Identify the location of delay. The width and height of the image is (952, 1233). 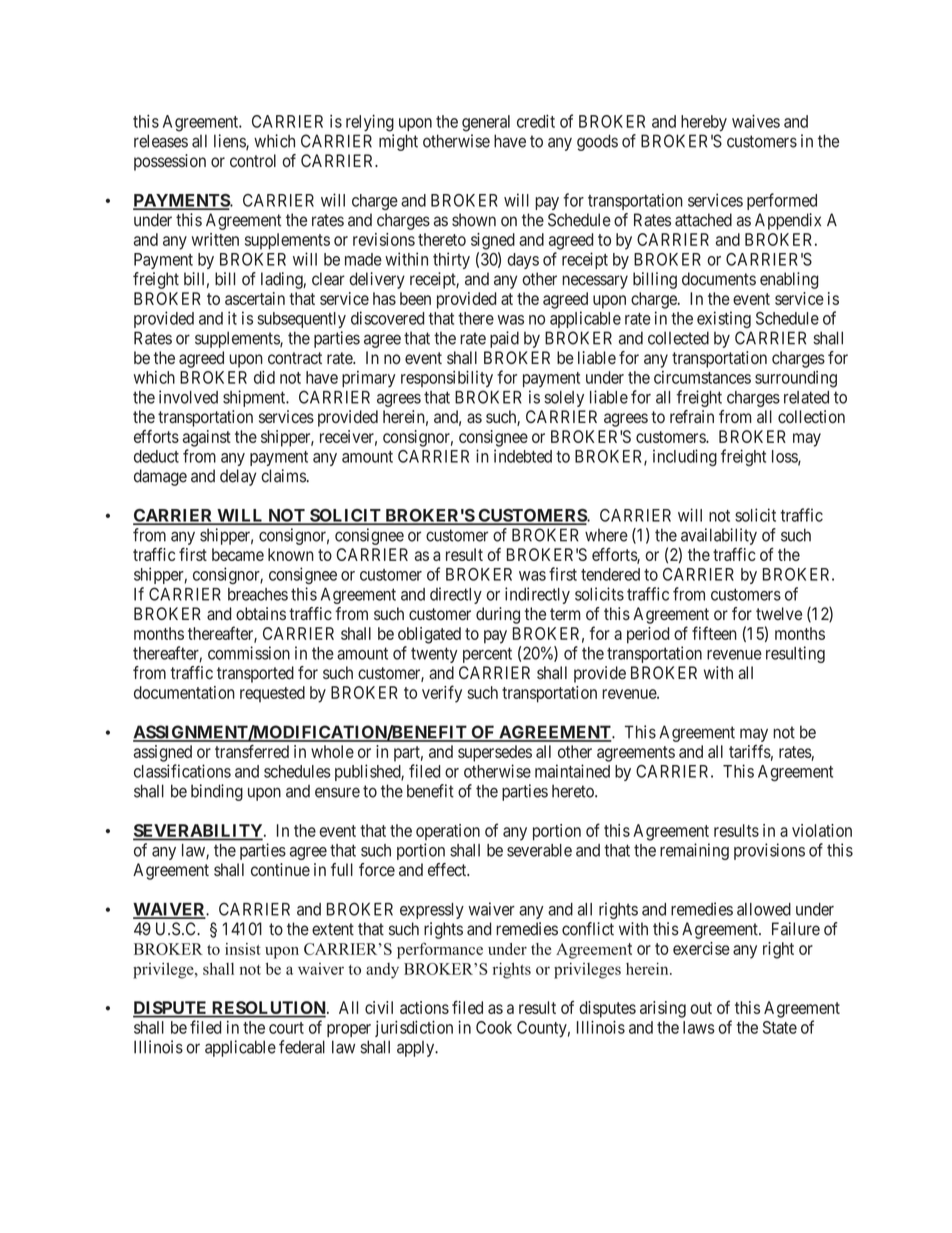
(238, 477).
